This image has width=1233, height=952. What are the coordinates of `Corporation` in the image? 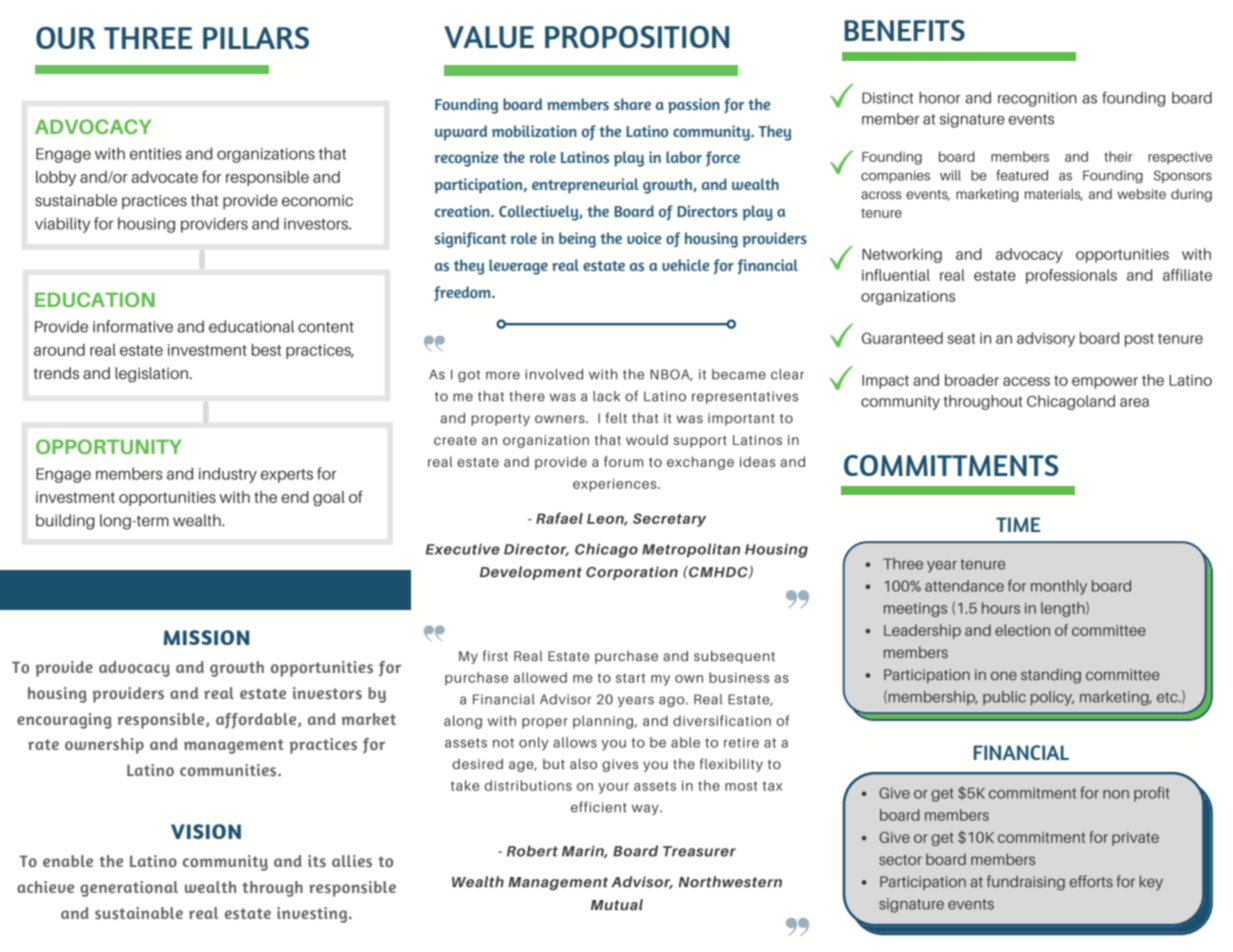 It's located at (632, 573).
